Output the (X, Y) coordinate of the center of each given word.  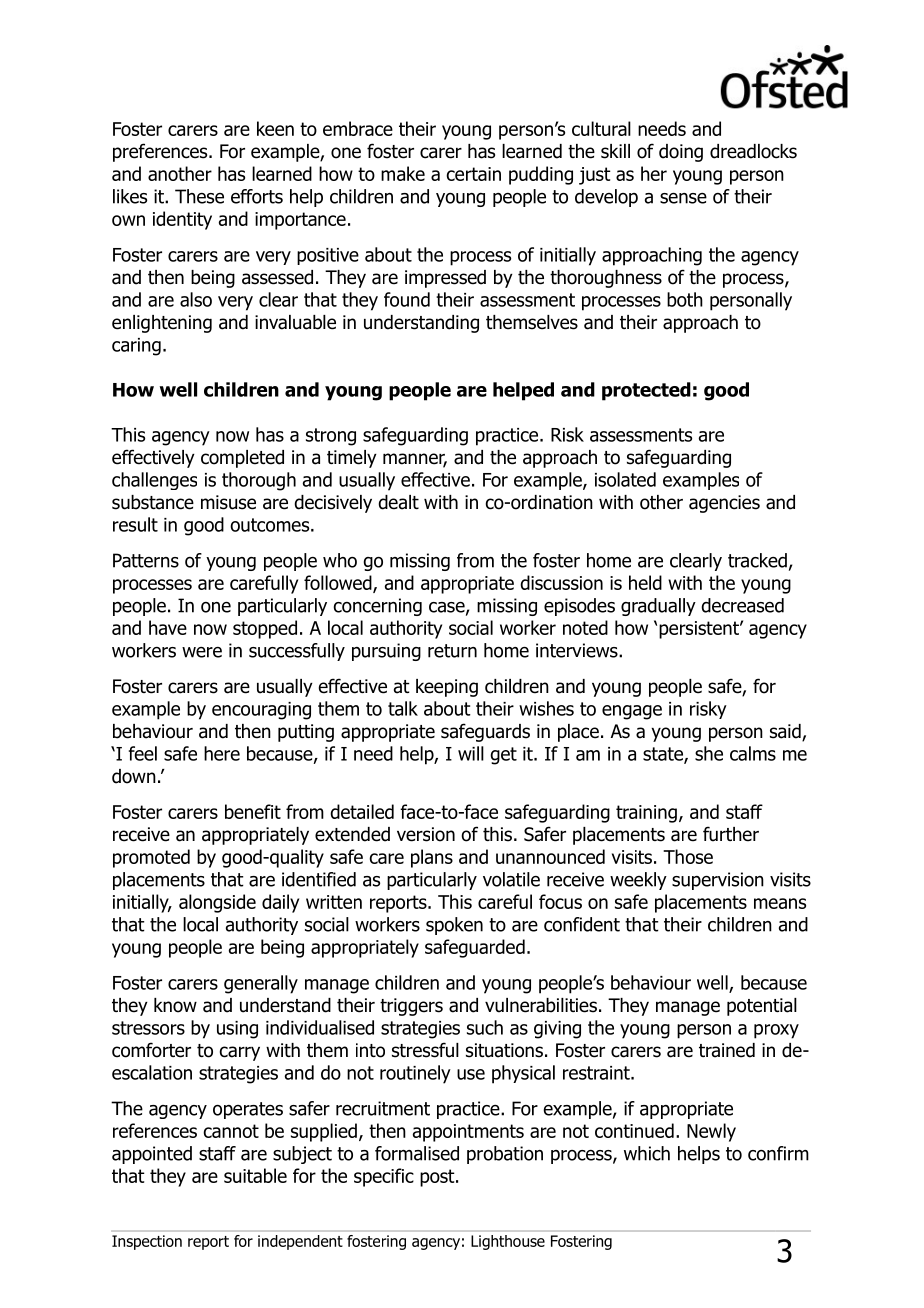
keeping (447, 688)
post (438, 1178)
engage (632, 712)
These (199, 196)
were (202, 652)
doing (681, 153)
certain (473, 174)
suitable (255, 1175)
